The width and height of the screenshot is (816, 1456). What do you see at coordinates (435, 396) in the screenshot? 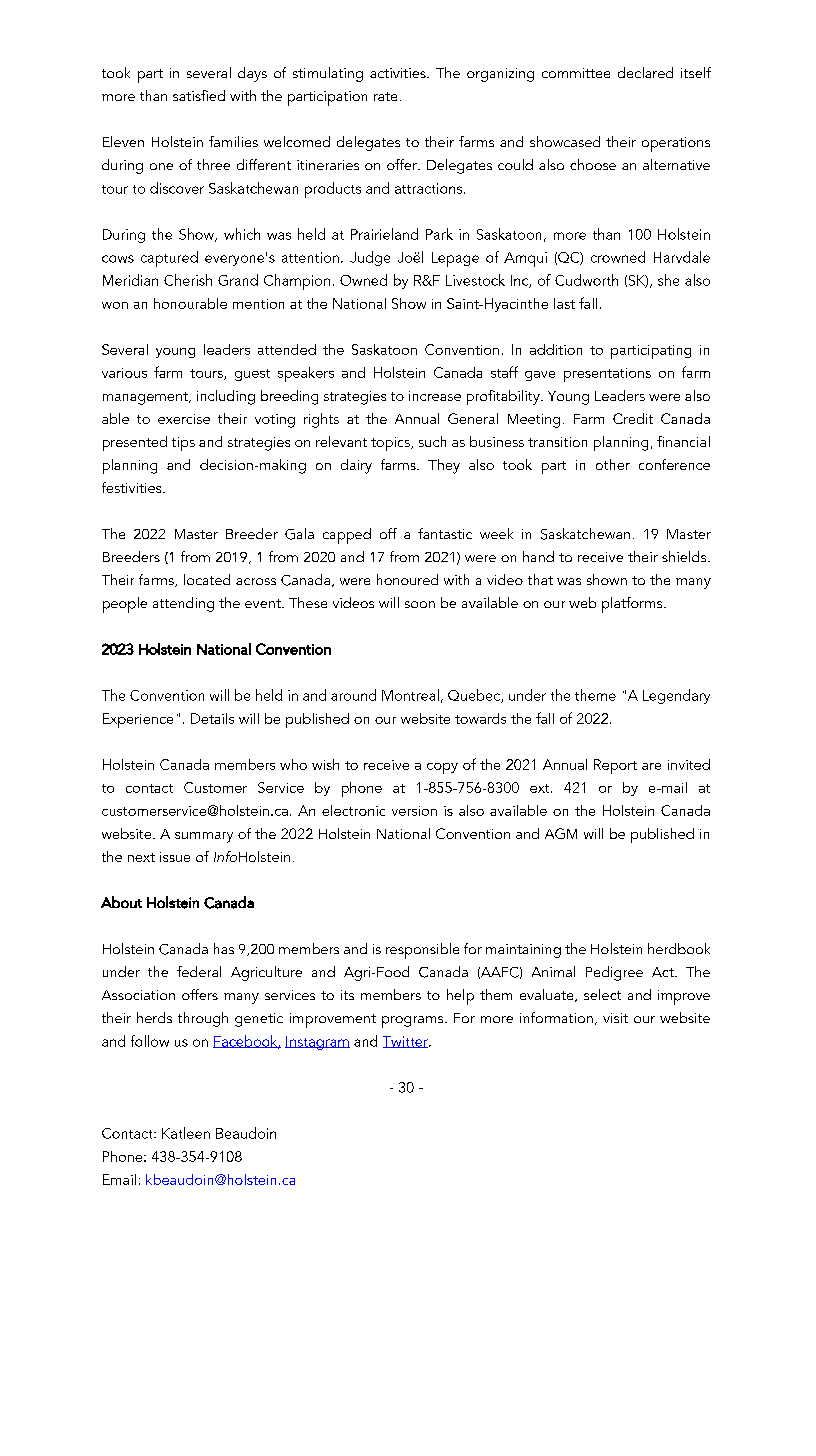
I see `increase` at bounding box center [435, 396].
